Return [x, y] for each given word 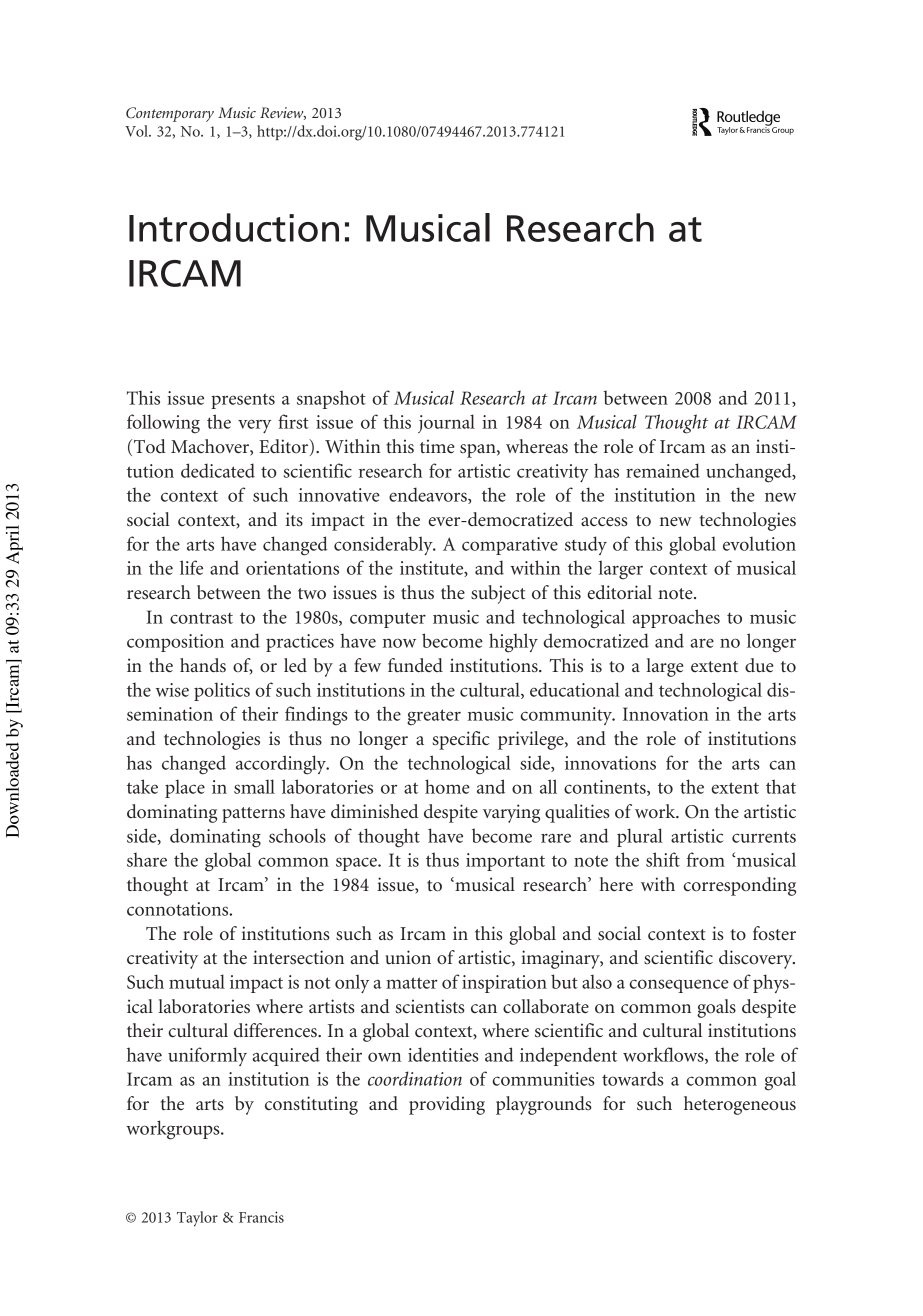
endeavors [429, 495]
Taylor [197, 1219]
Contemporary [170, 114]
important [505, 862]
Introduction [234, 227]
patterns [253, 815]
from [706, 859]
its [294, 519]
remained [663, 470]
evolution [759, 543]
